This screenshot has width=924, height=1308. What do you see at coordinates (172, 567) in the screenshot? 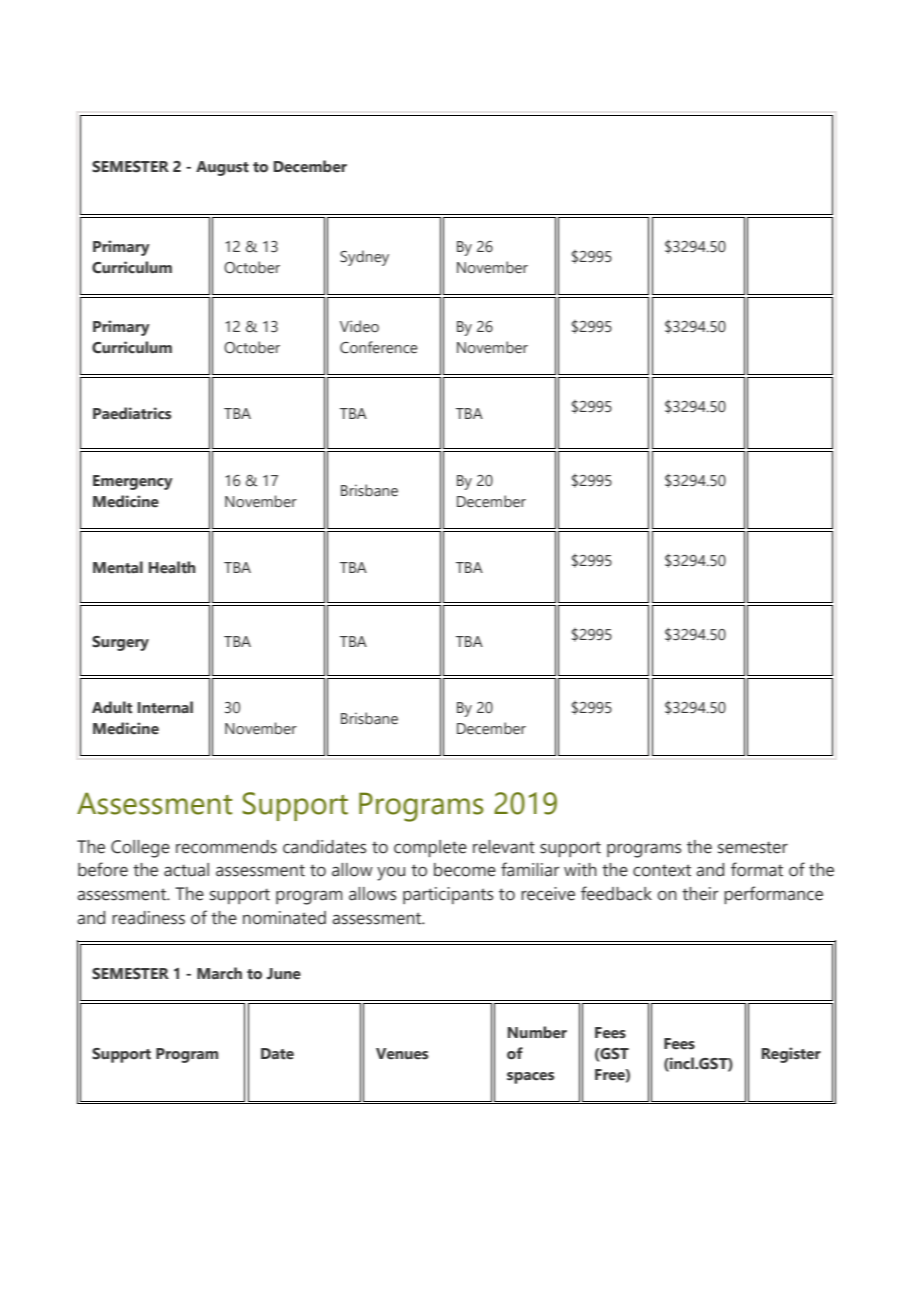
I see `Health` at bounding box center [172, 567].
